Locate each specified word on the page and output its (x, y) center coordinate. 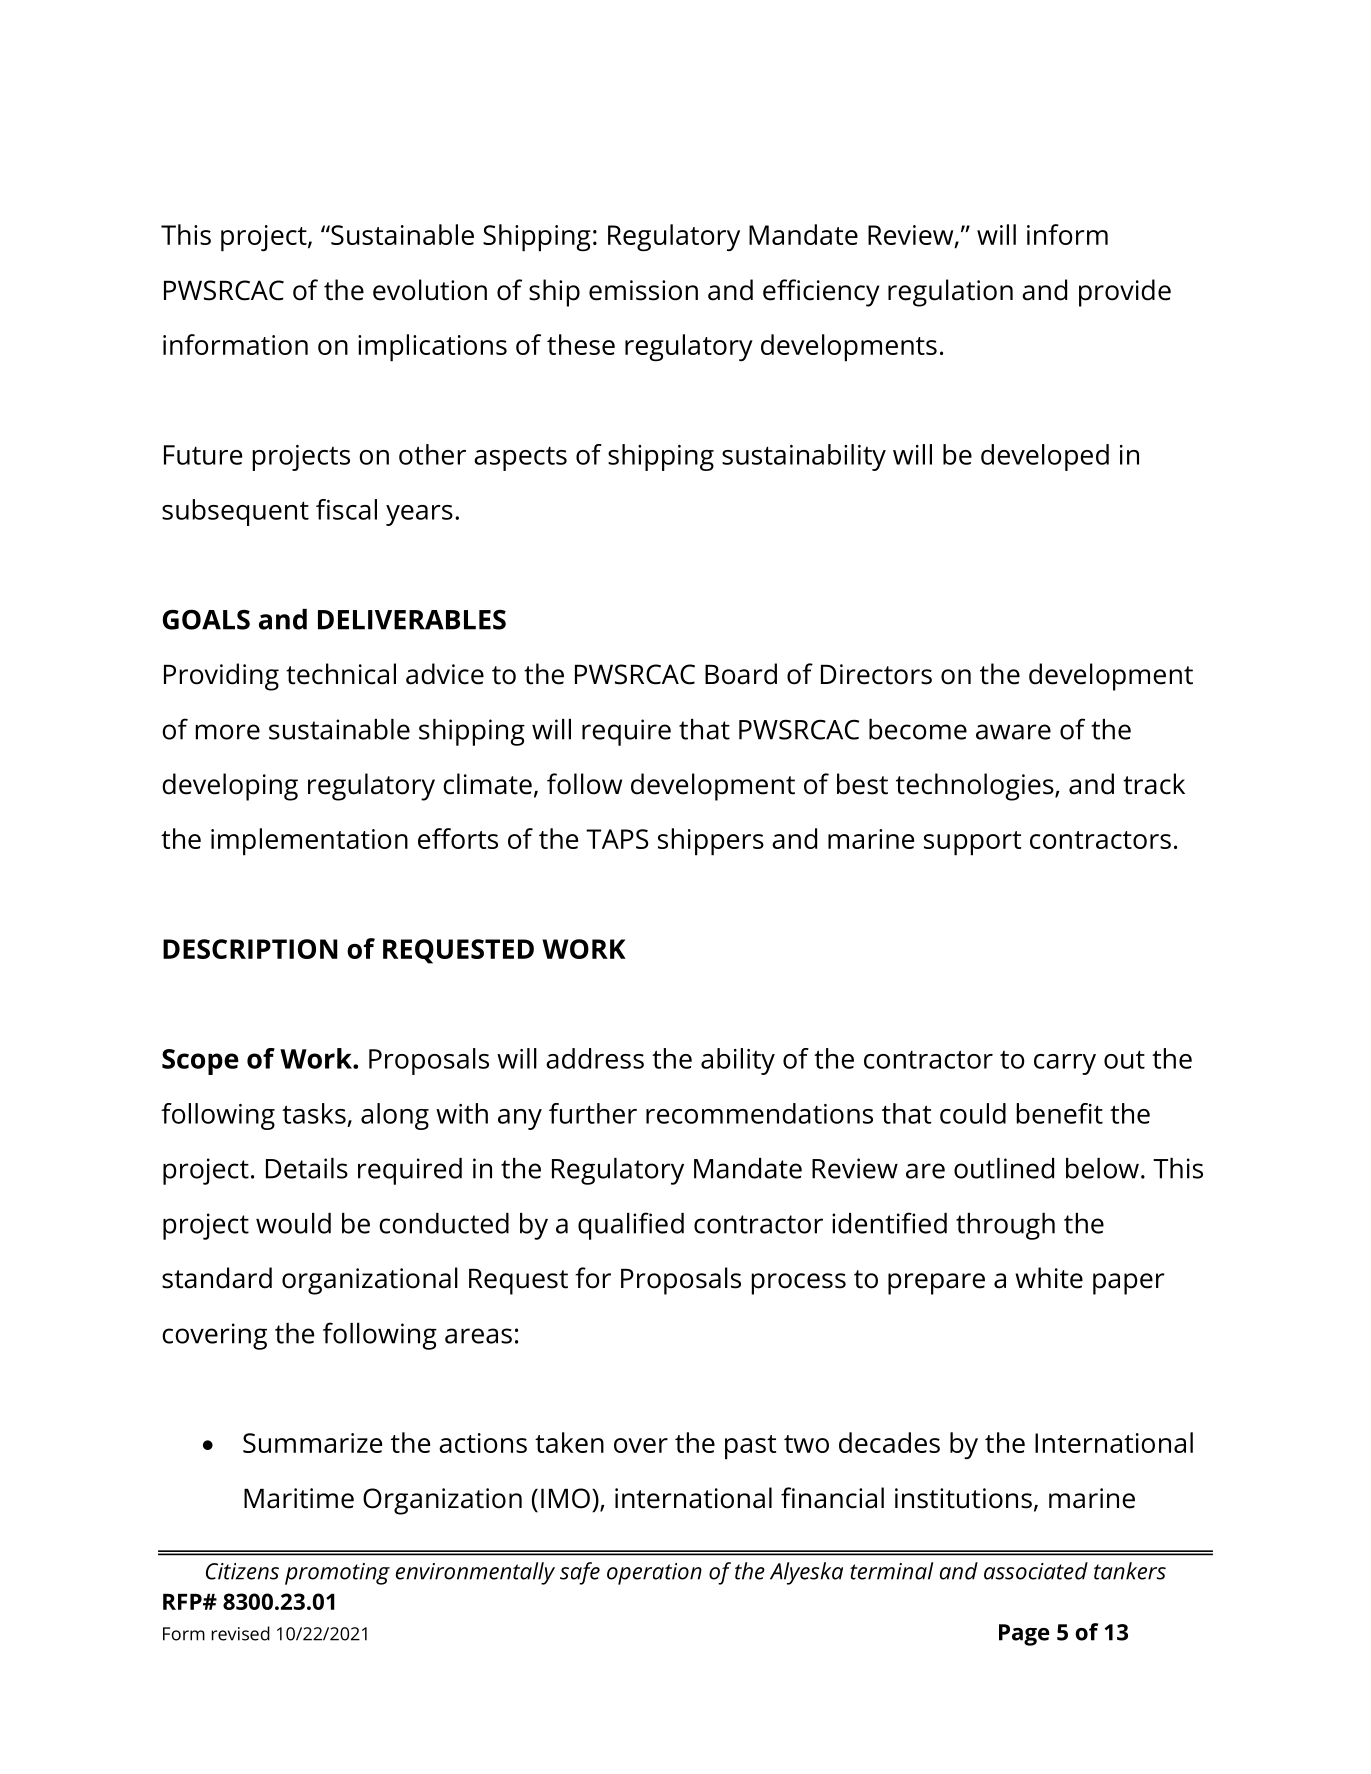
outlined (1004, 1168)
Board (741, 674)
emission (643, 290)
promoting (337, 1574)
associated (1036, 1571)
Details (307, 1168)
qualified (631, 1226)
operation (654, 1574)
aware (1013, 732)
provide (1125, 293)
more (228, 732)
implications (432, 348)
